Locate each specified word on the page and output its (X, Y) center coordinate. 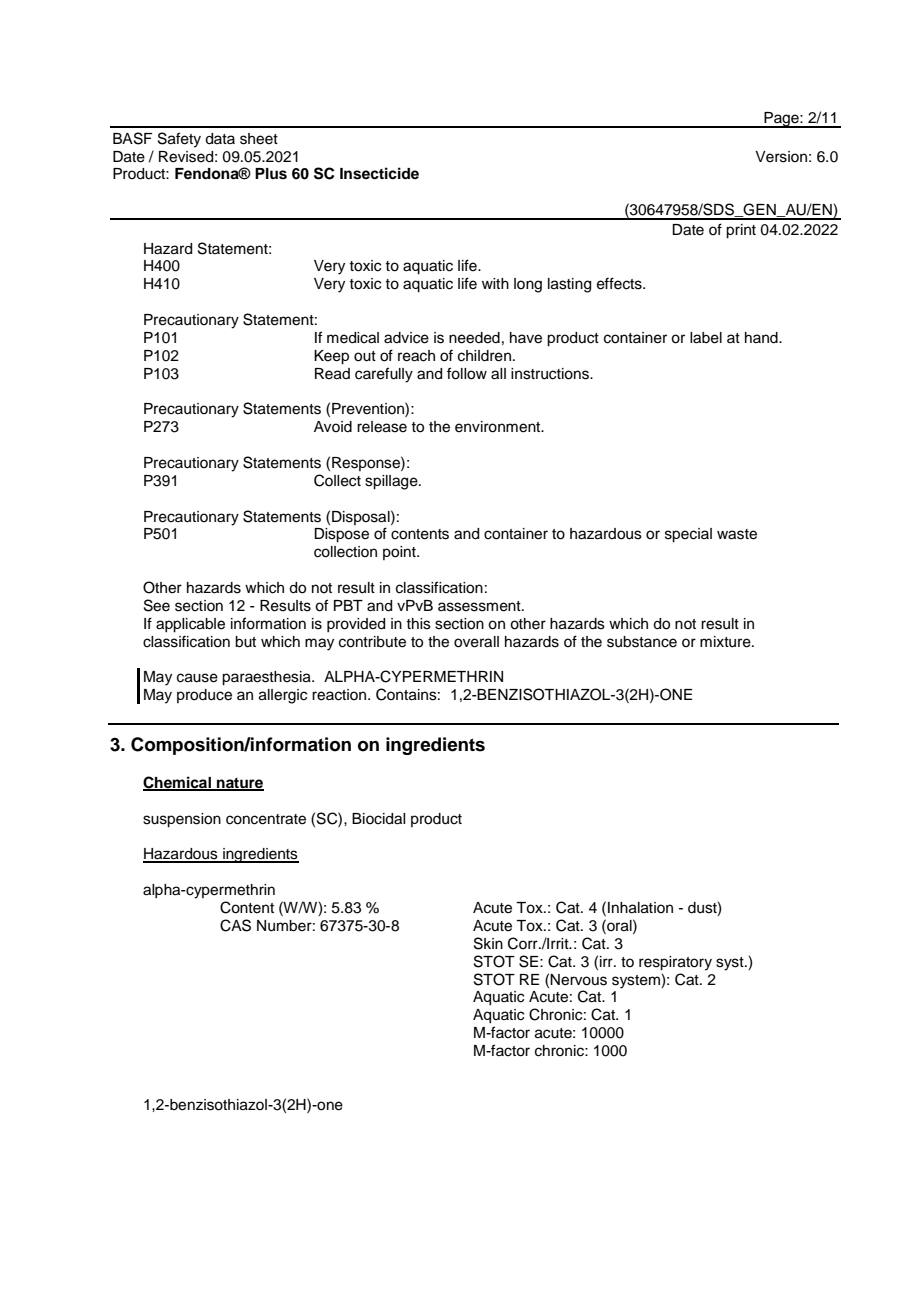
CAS (235, 925)
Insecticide (379, 173)
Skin (488, 943)
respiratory (675, 963)
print (741, 231)
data (220, 139)
